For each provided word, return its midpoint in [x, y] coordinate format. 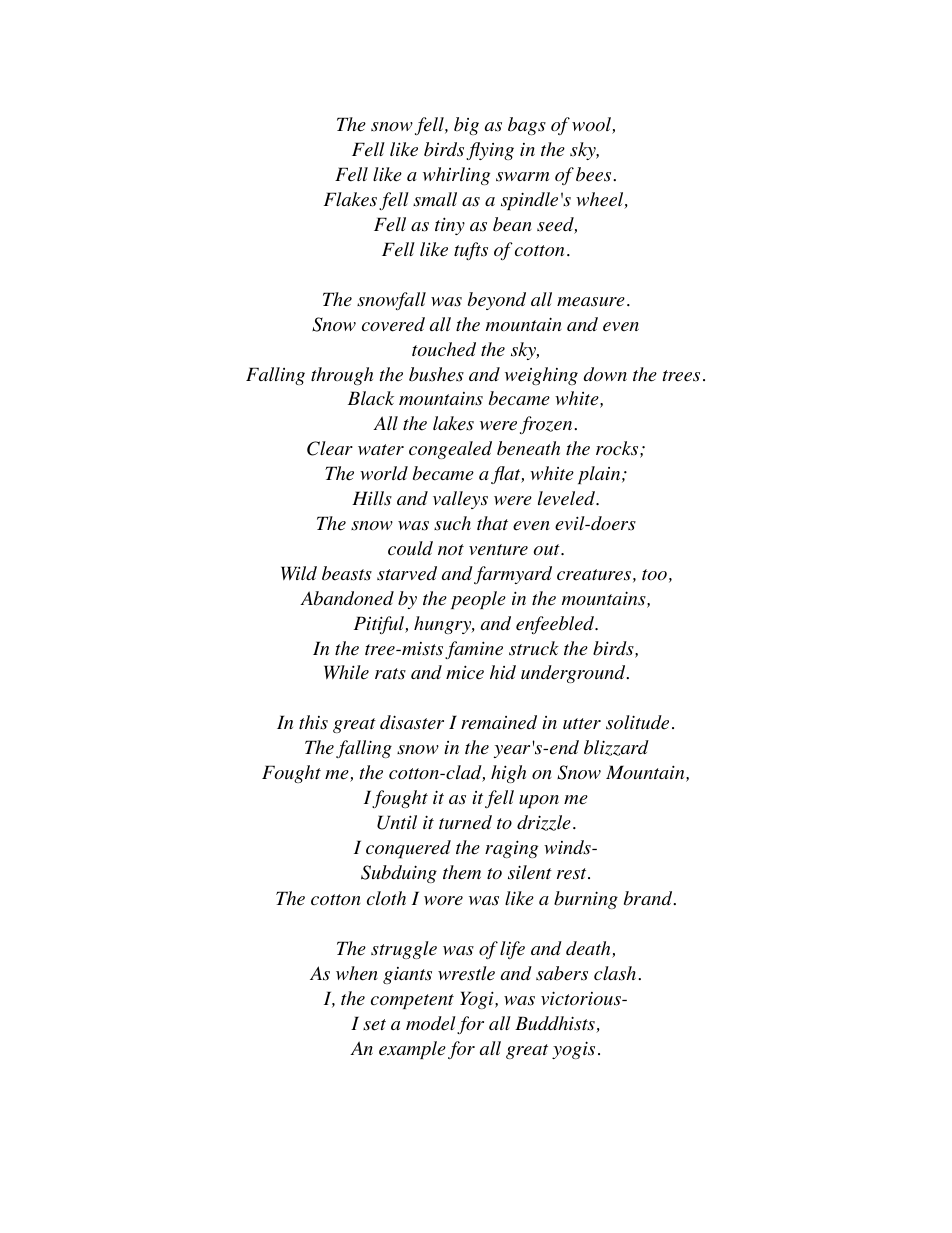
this [313, 722]
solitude [637, 722]
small [435, 199]
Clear [330, 448]
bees [595, 174]
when [357, 973]
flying [490, 151]
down [605, 374]
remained [499, 722]
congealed [450, 450]
